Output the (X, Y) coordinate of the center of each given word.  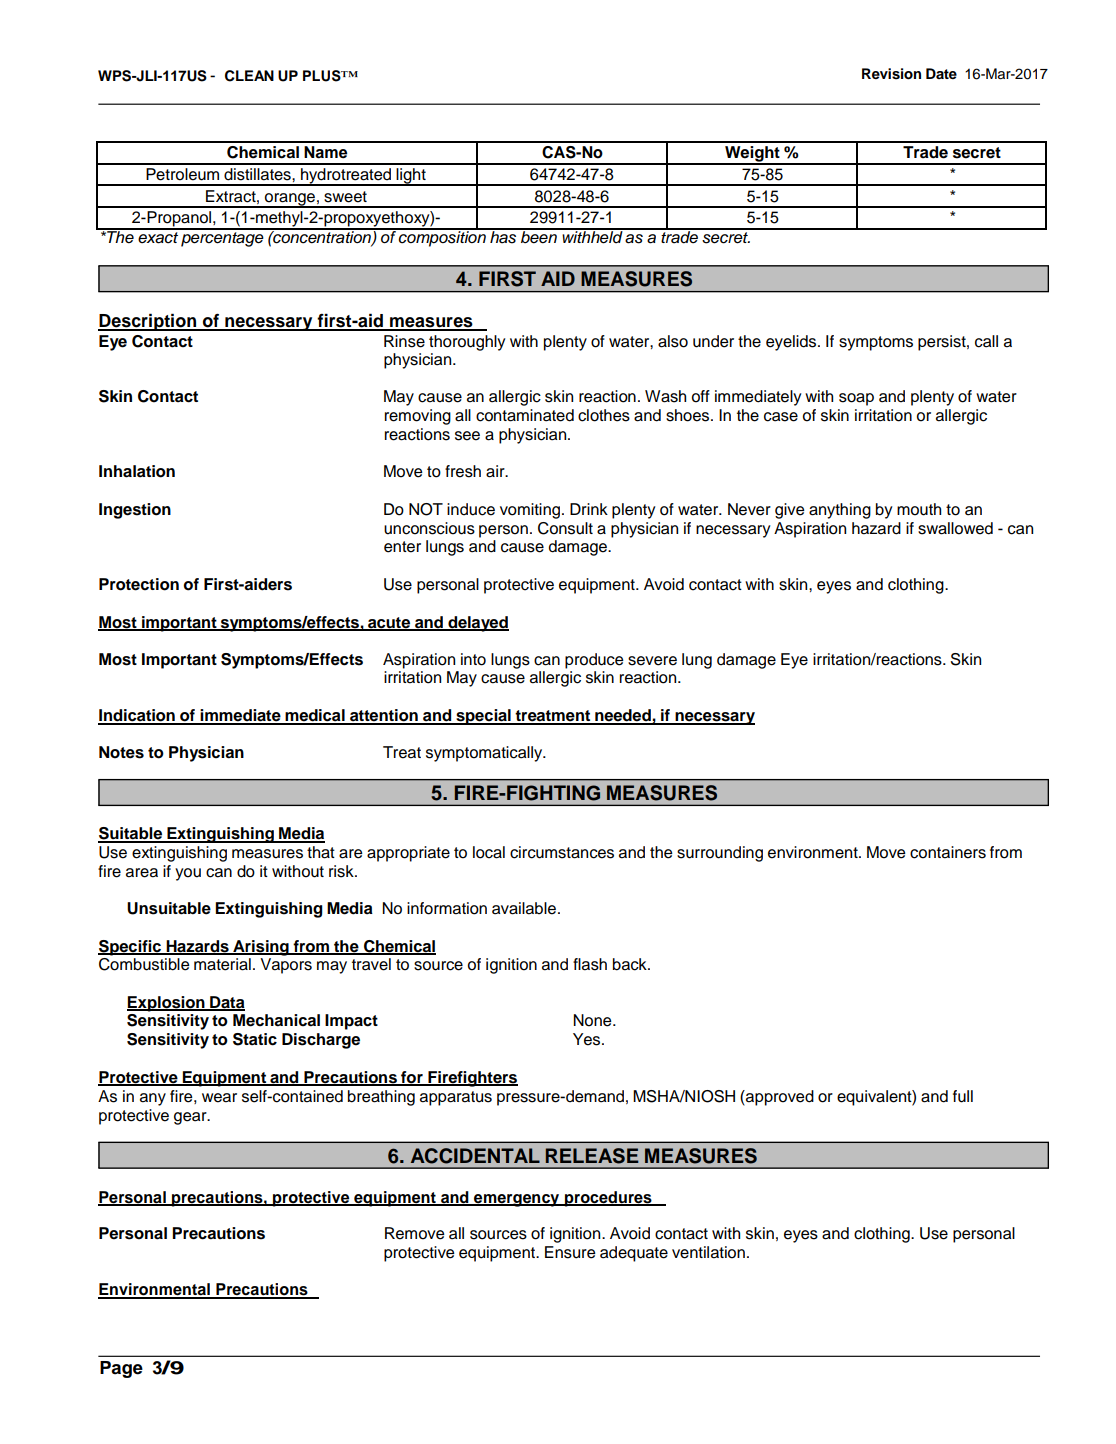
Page (121, 1369)
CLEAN (249, 76)
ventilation (708, 1252)
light (411, 177)
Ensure (570, 1252)
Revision (891, 74)
